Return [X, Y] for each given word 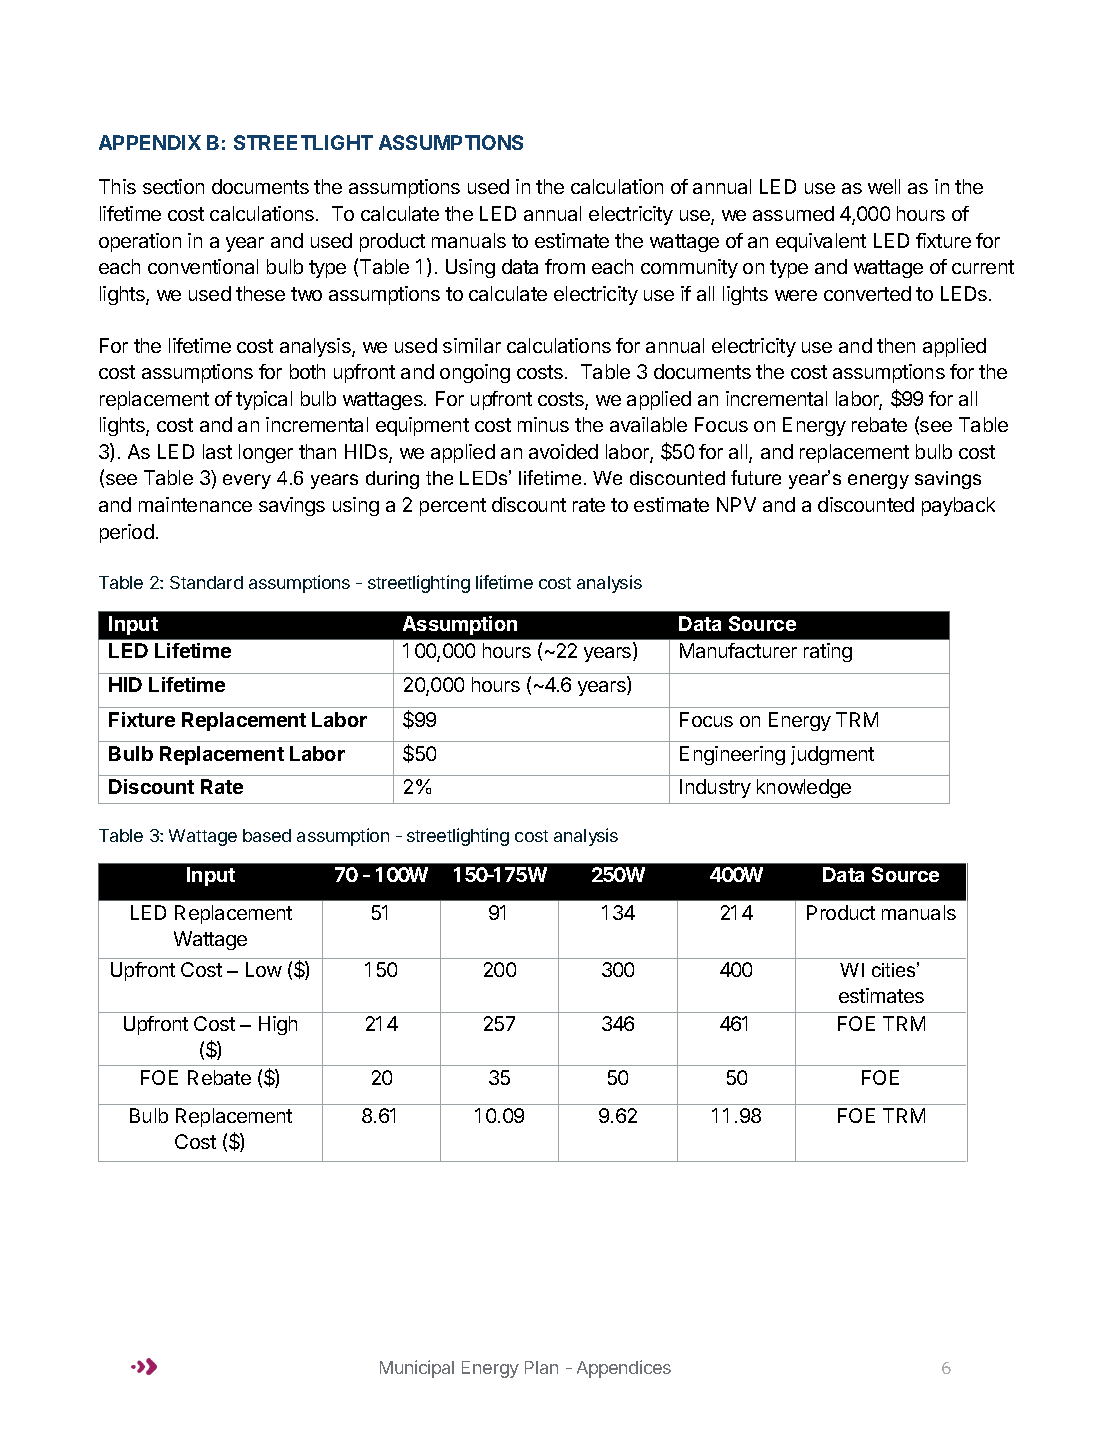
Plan [541, 1367]
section [173, 186]
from [565, 266]
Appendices [624, 1369]
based [267, 835]
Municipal [417, 1369]
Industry [715, 788]
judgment [832, 755]
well [884, 186]
